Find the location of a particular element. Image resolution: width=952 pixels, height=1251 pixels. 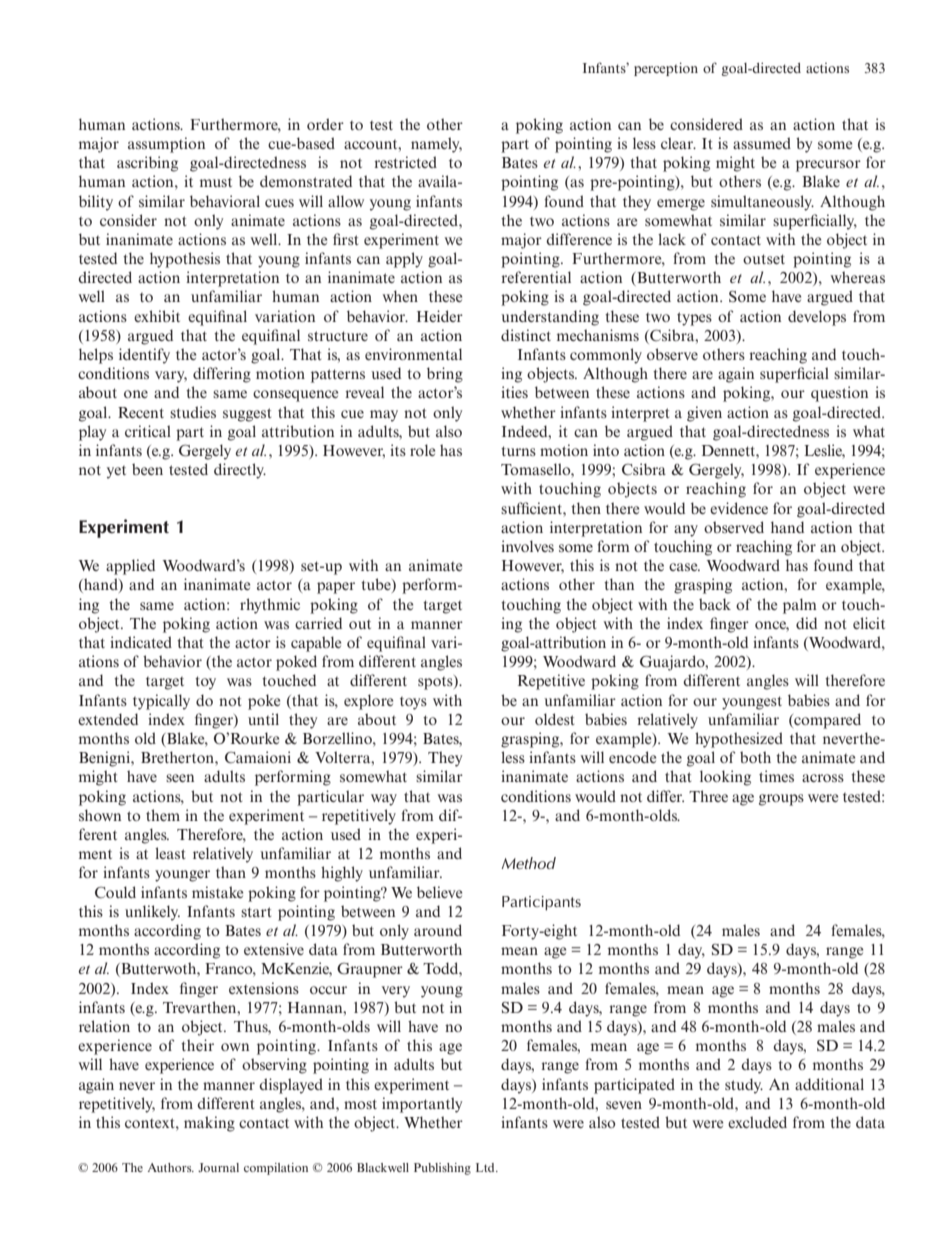

excluded is located at coordinates (757, 1122).
